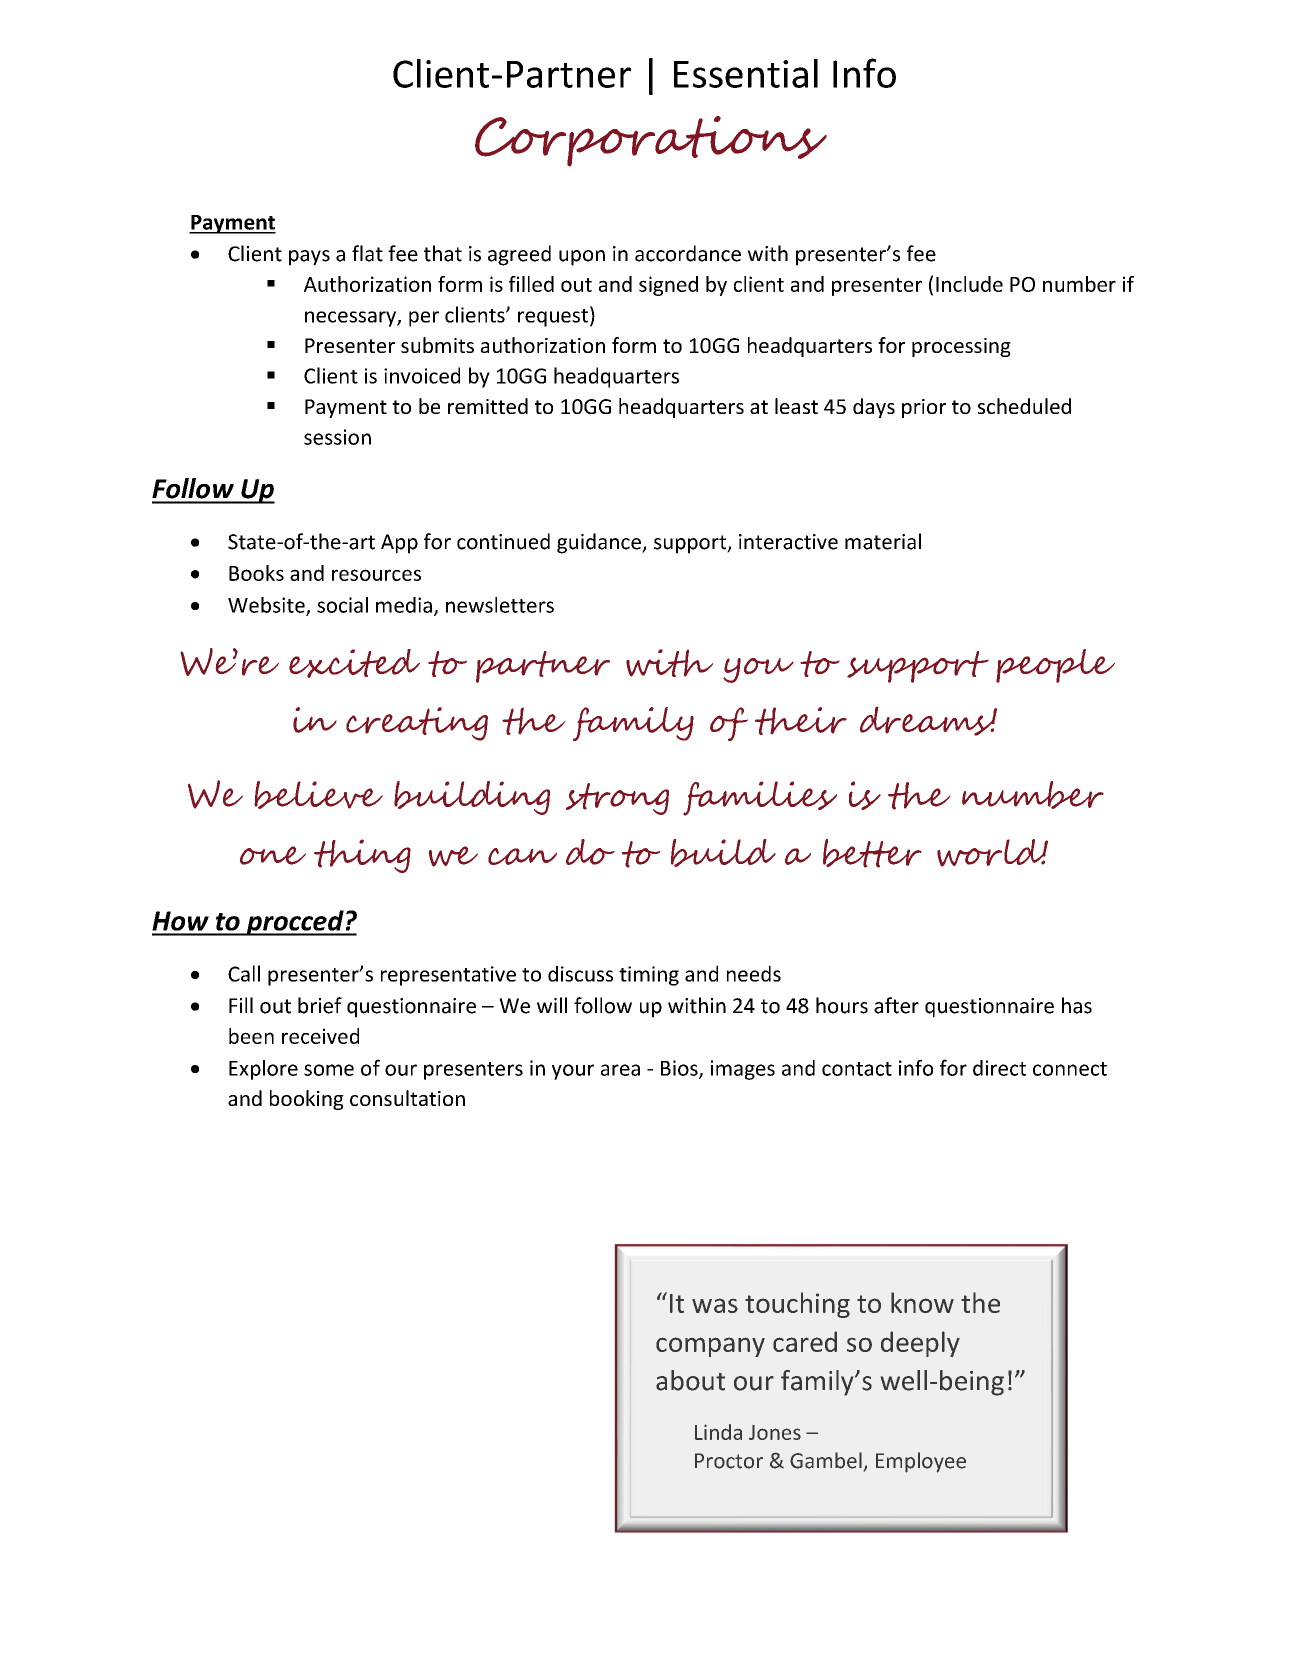 This document has height=1670, width=1290. Describe the element at coordinates (961, 347) in the document. I see `processing` at that location.
